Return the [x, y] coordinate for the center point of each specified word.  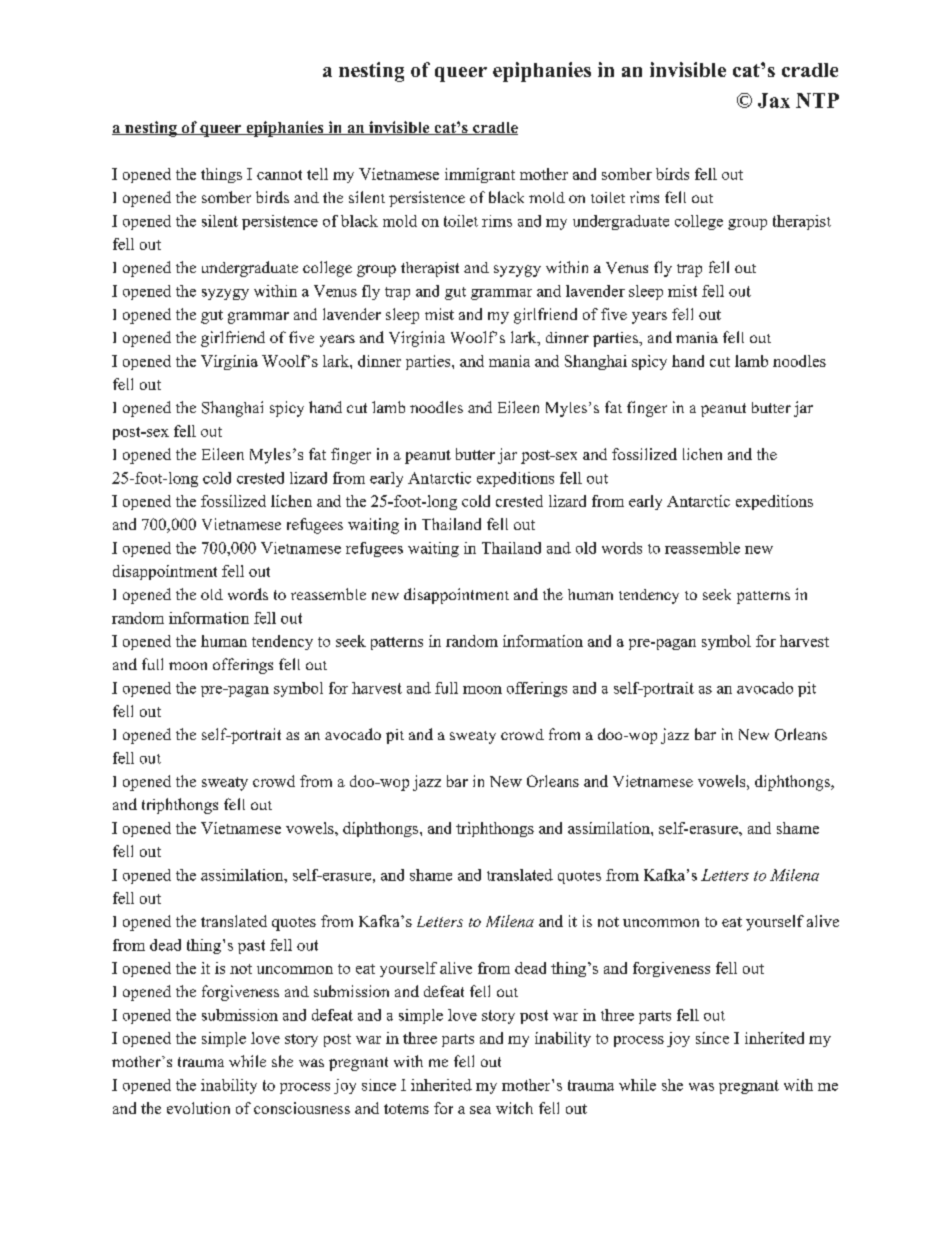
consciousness [302, 1108]
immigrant [480, 175]
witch [514, 1108]
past [251, 947]
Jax [774, 100]
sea [480, 1110]
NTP [817, 100]
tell [317, 174]
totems [406, 1109]
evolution [198, 1108]
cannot [279, 175]
